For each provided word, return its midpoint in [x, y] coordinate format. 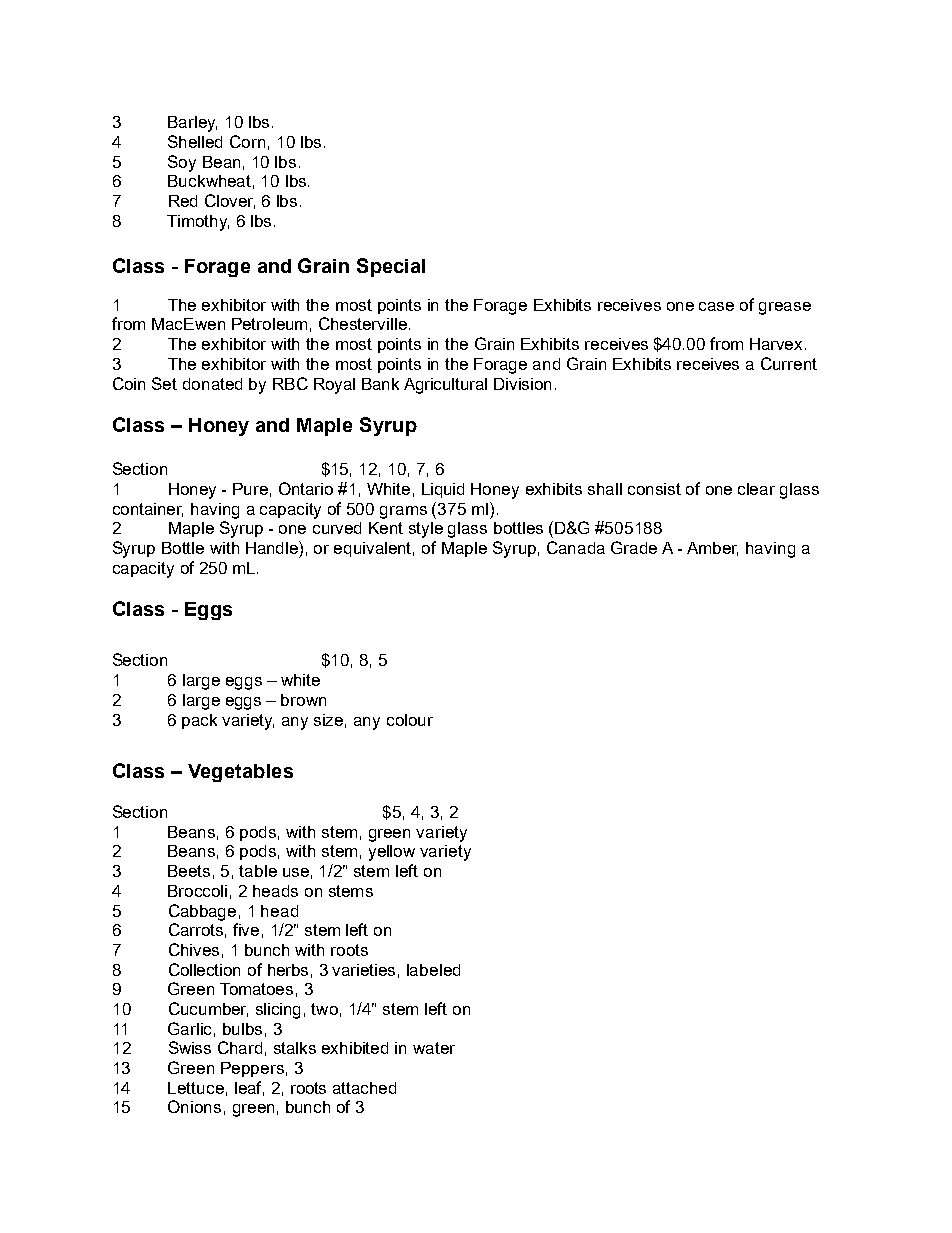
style [426, 530]
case [716, 306]
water [434, 1048]
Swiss [190, 1047]
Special [391, 267]
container [148, 510]
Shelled [195, 141]
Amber [712, 549]
